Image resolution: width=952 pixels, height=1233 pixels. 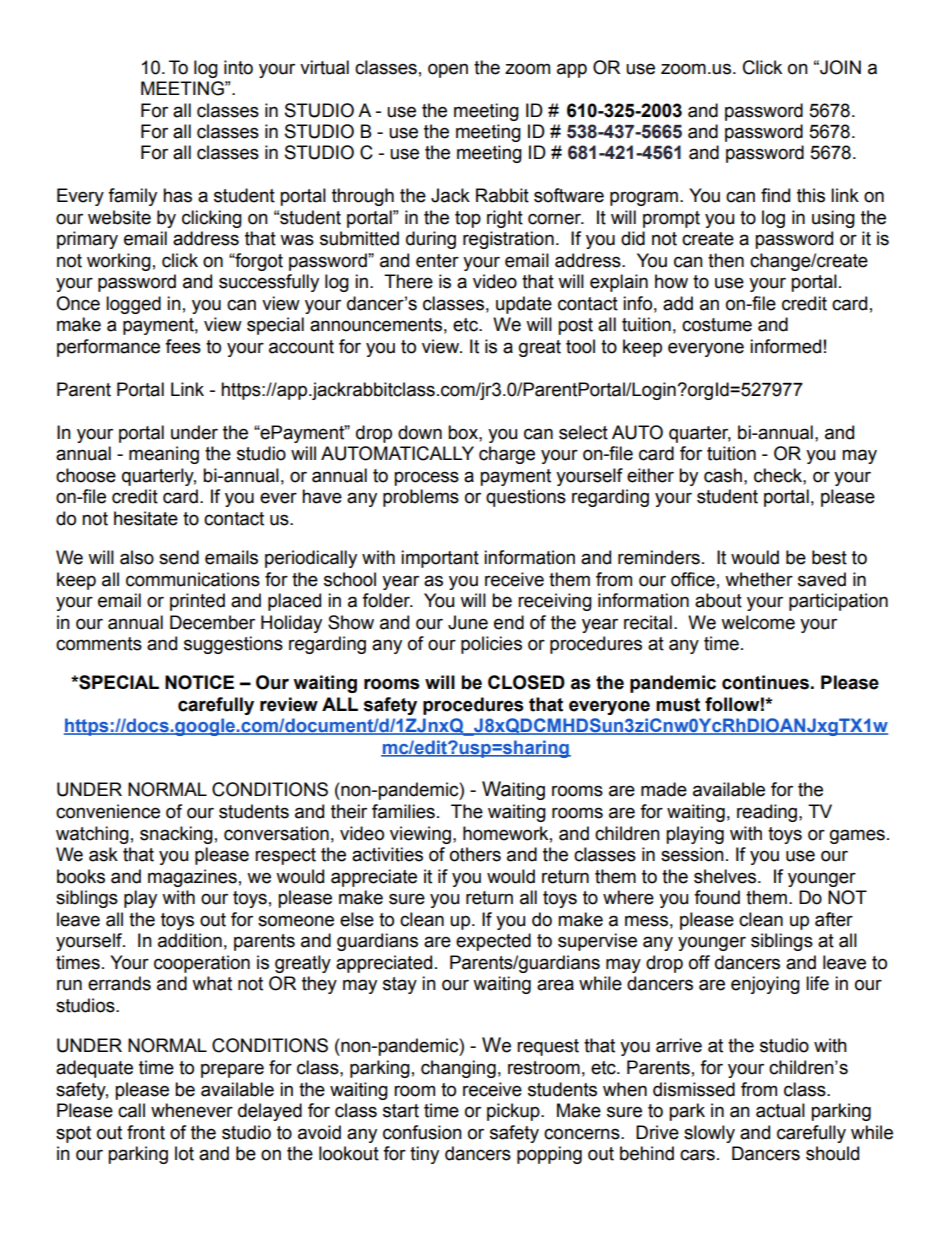 What do you see at coordinates (768, 813) in the page?
I see `reading` at bounding box center [768, 813].
